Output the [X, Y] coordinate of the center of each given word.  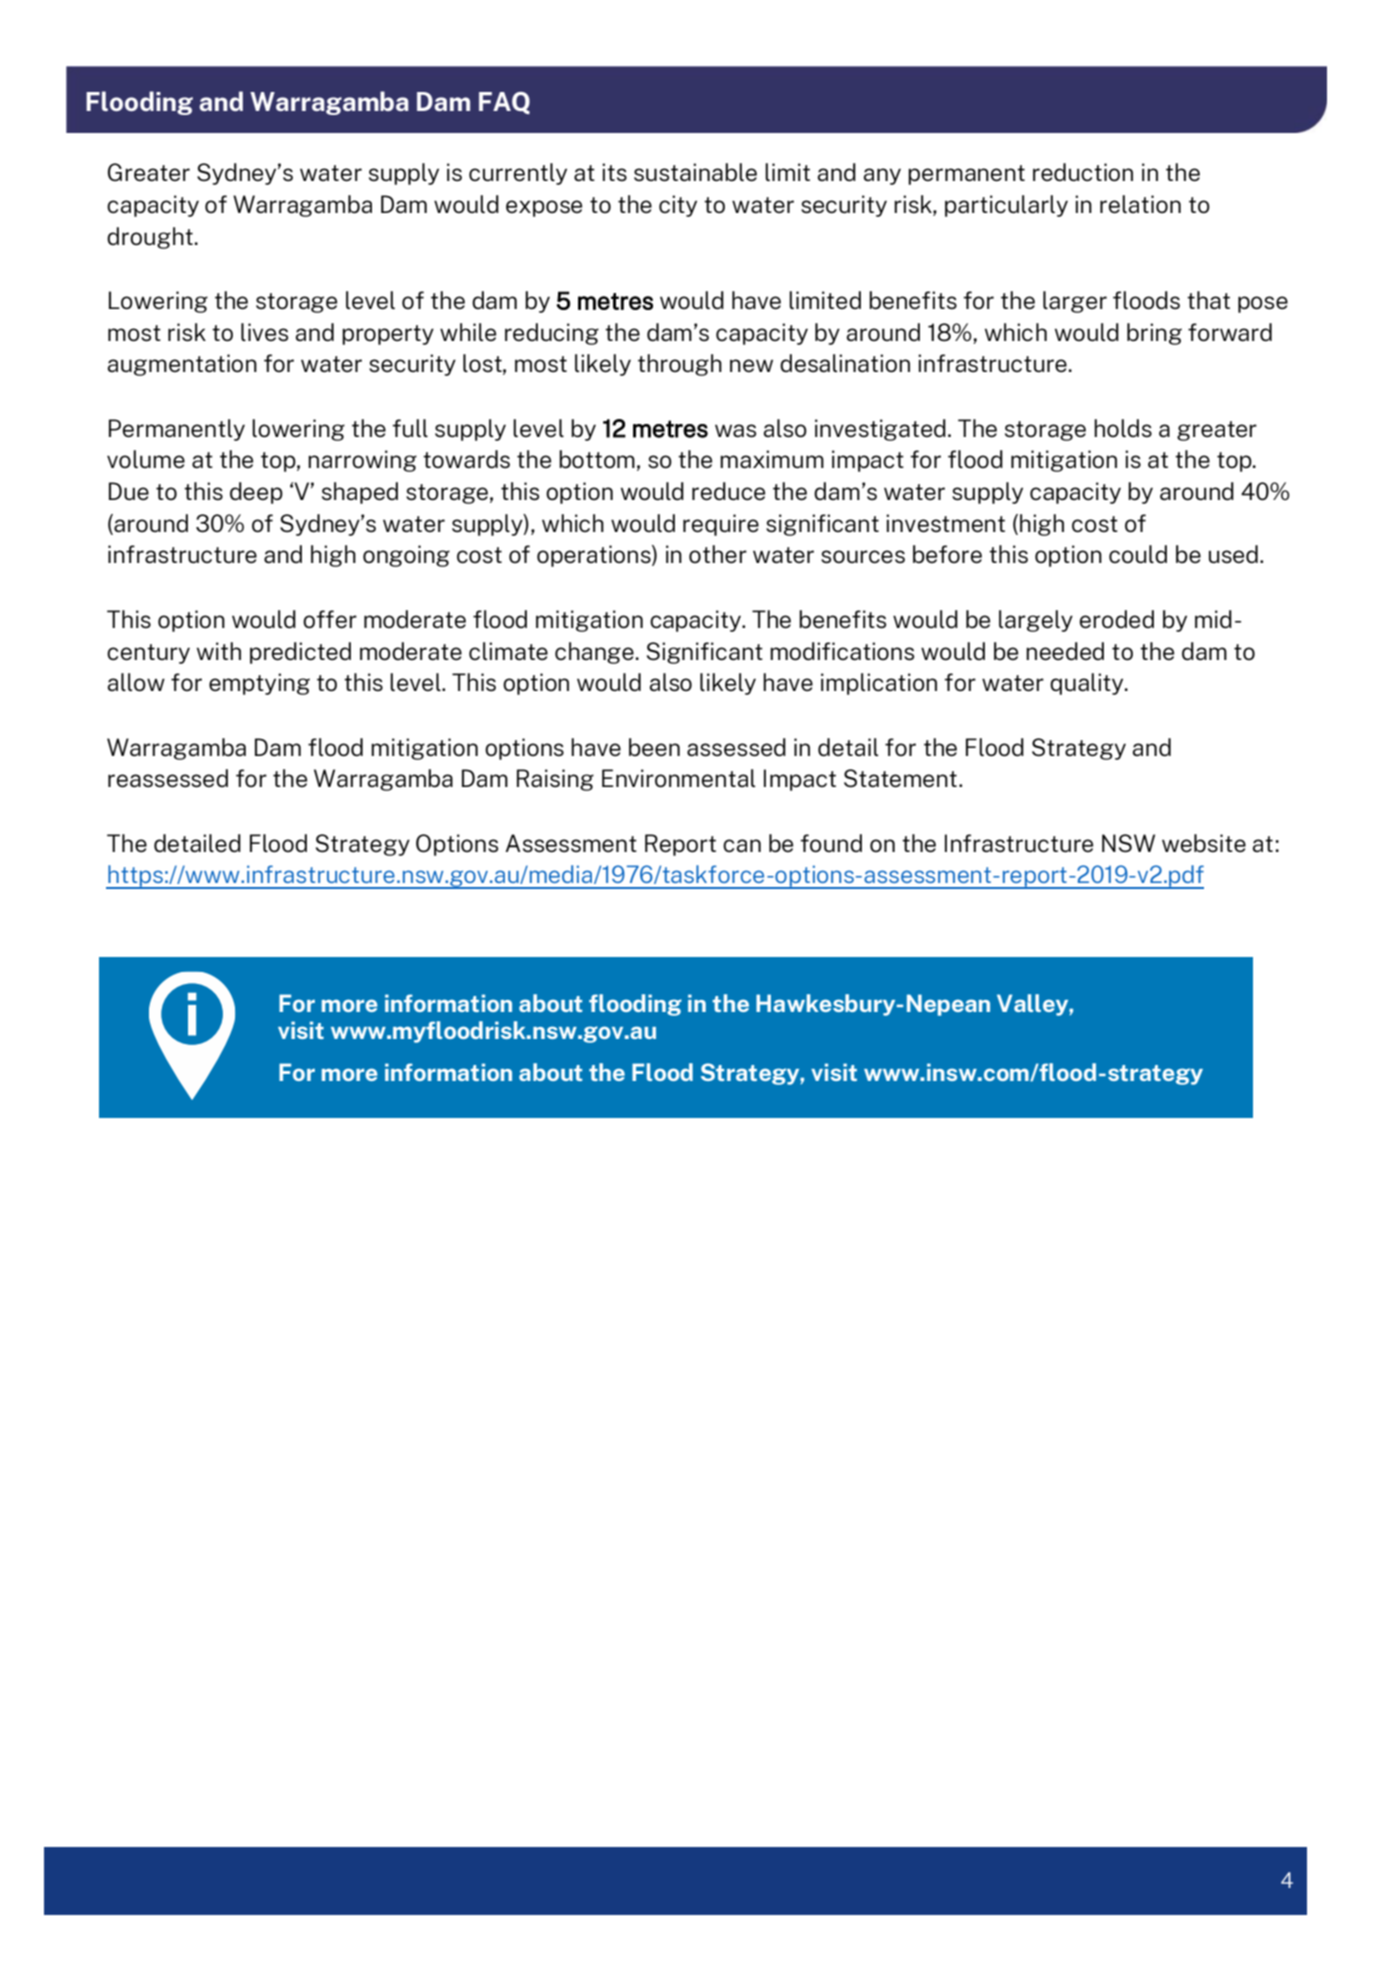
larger [1075, 302]
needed [1065, 651]
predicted [300, 653]
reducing [552, 334]
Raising [555, 780]
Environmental [679, 778]
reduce [728, 491]
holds [1123, 428]
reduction [1083, 172]
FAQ [504, 103]
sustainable [695, 172]
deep [256, 493]
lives [264, 332]
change [594, 653]
